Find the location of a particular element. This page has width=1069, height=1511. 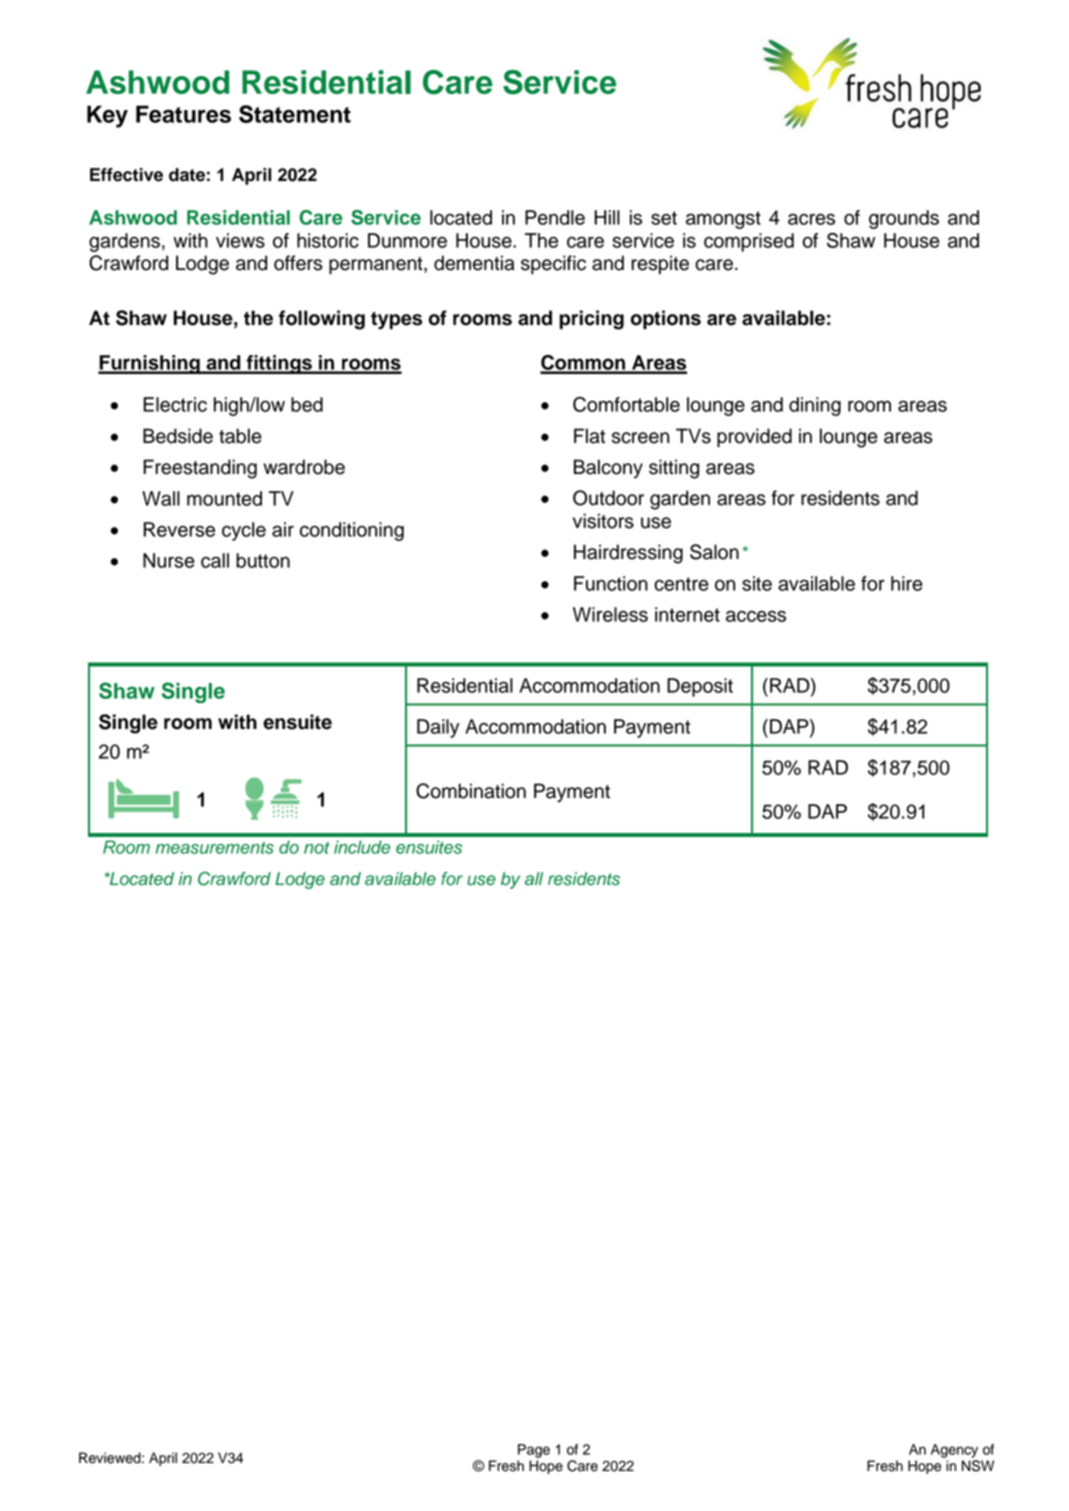

Page is located at coordinates (534, 1451).
